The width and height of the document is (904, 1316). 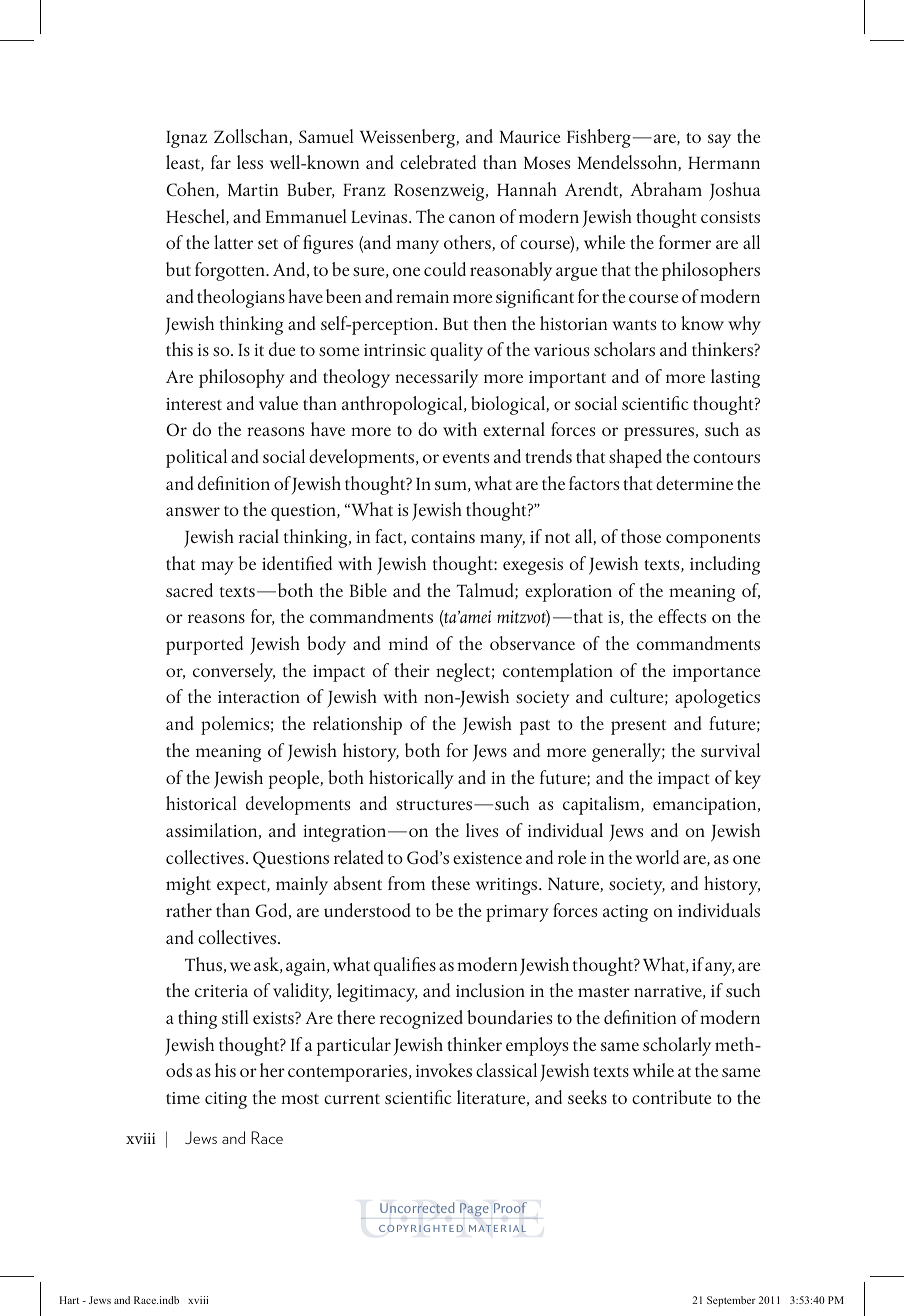 What do you see at coordinates (189, 910) in the document?
I see `rather` at bounding box center [189, 910].
